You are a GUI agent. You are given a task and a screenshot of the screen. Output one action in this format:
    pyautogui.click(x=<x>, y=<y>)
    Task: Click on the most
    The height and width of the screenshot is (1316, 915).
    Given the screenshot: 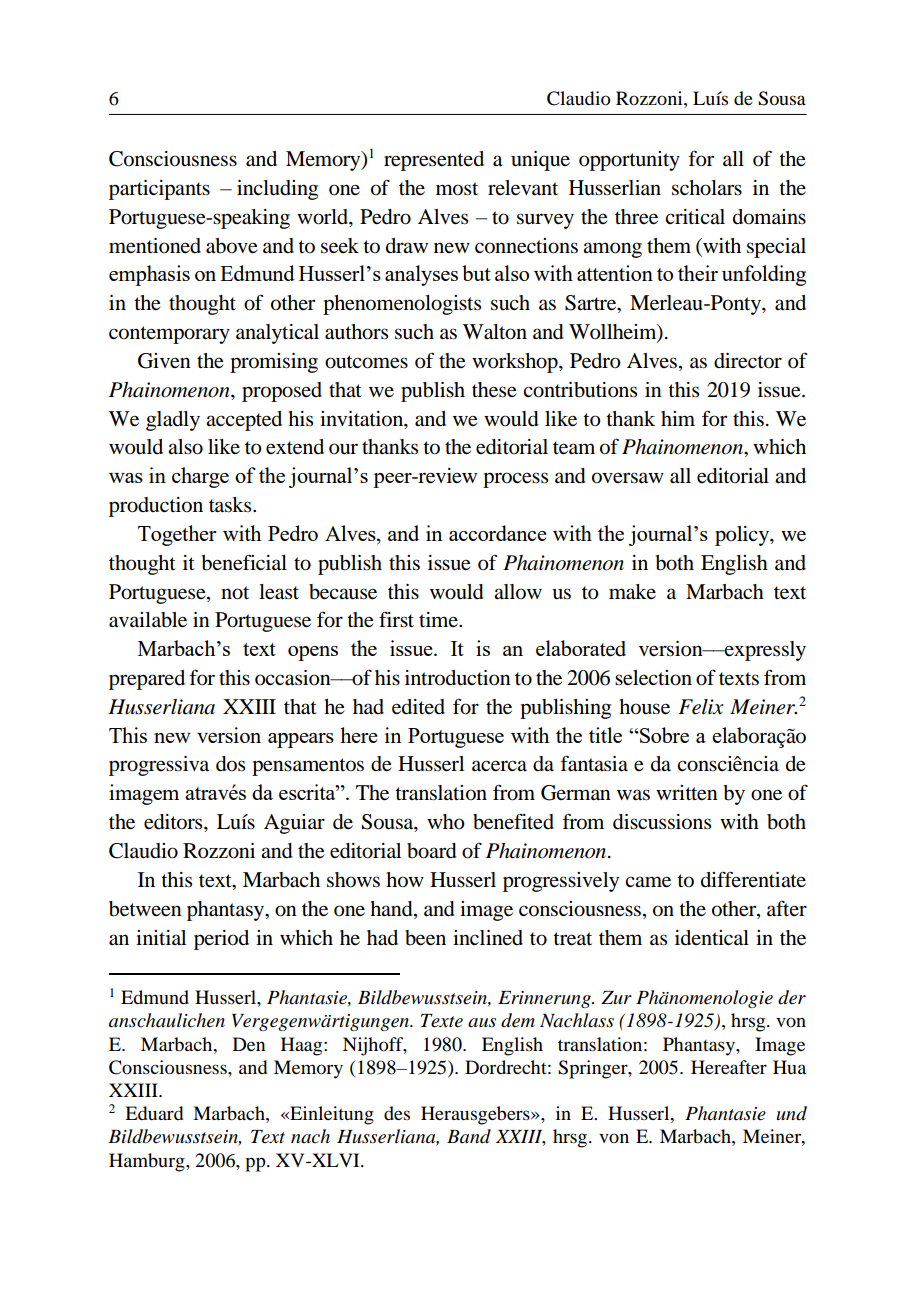 What is the action you would take?
    pyautogui.click(x=457, y=189)
